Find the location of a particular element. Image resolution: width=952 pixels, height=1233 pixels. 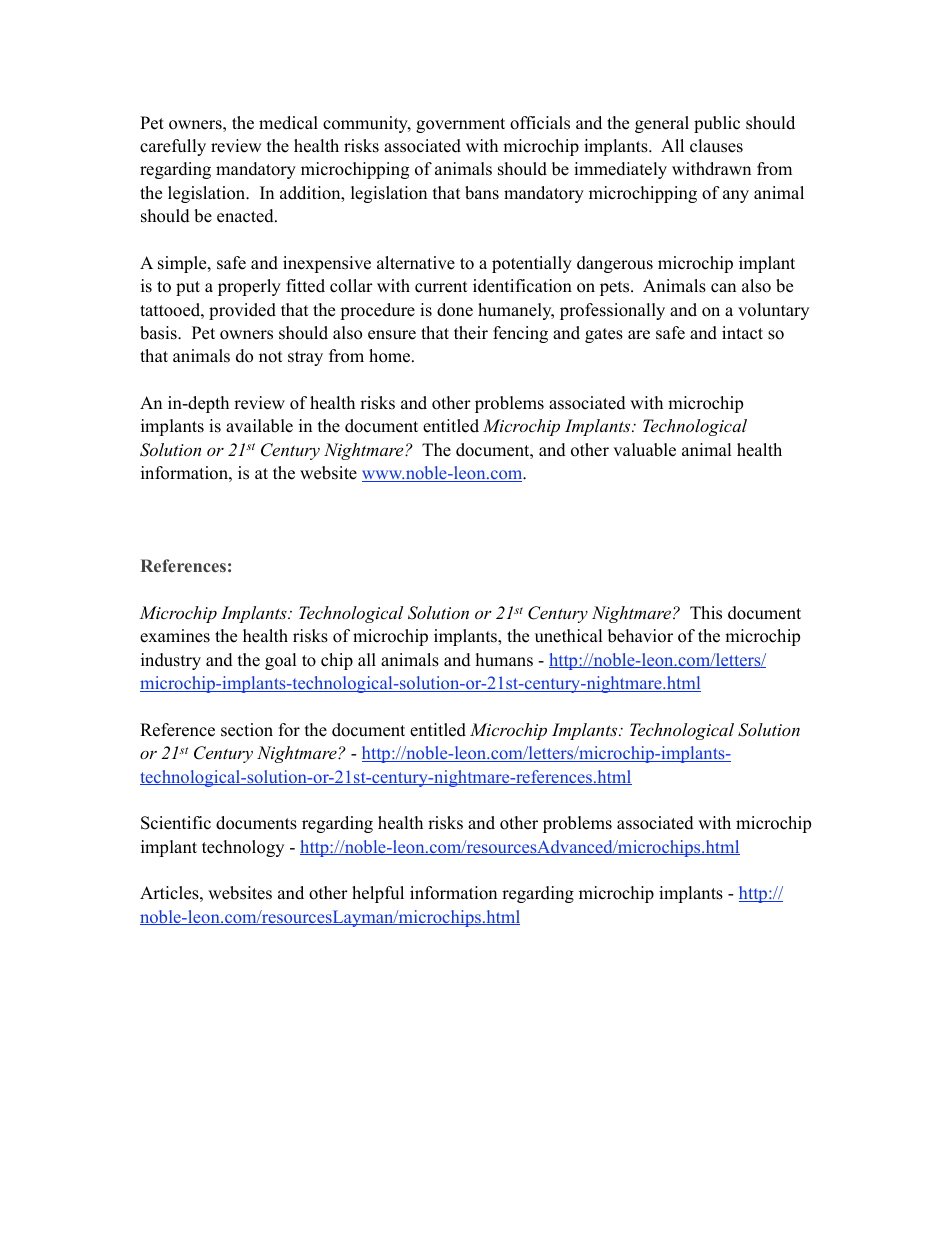

carefully is located at coordinates (173, 147).
